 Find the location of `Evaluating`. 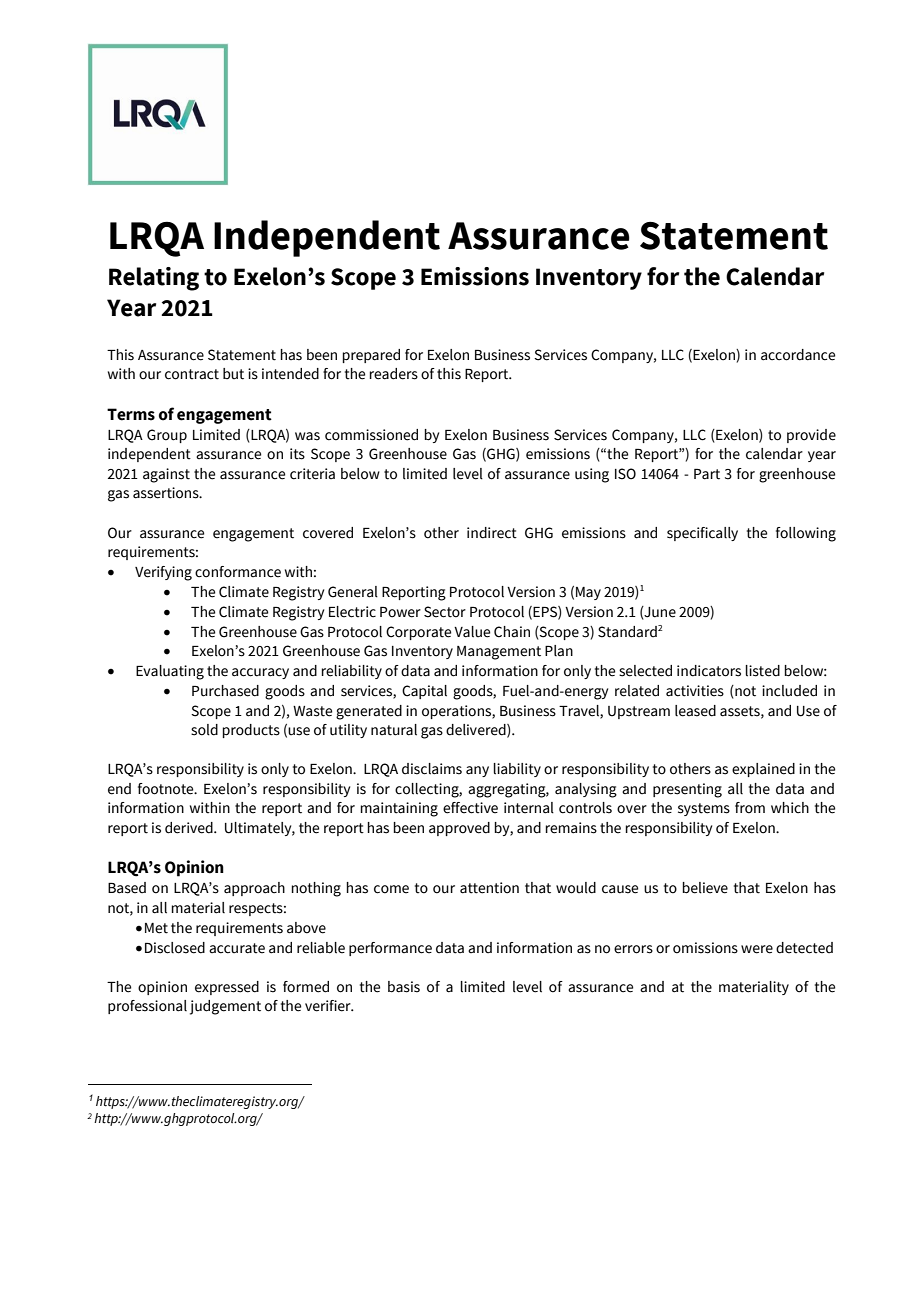

Evaluating is located at coordinates (170, 672).
